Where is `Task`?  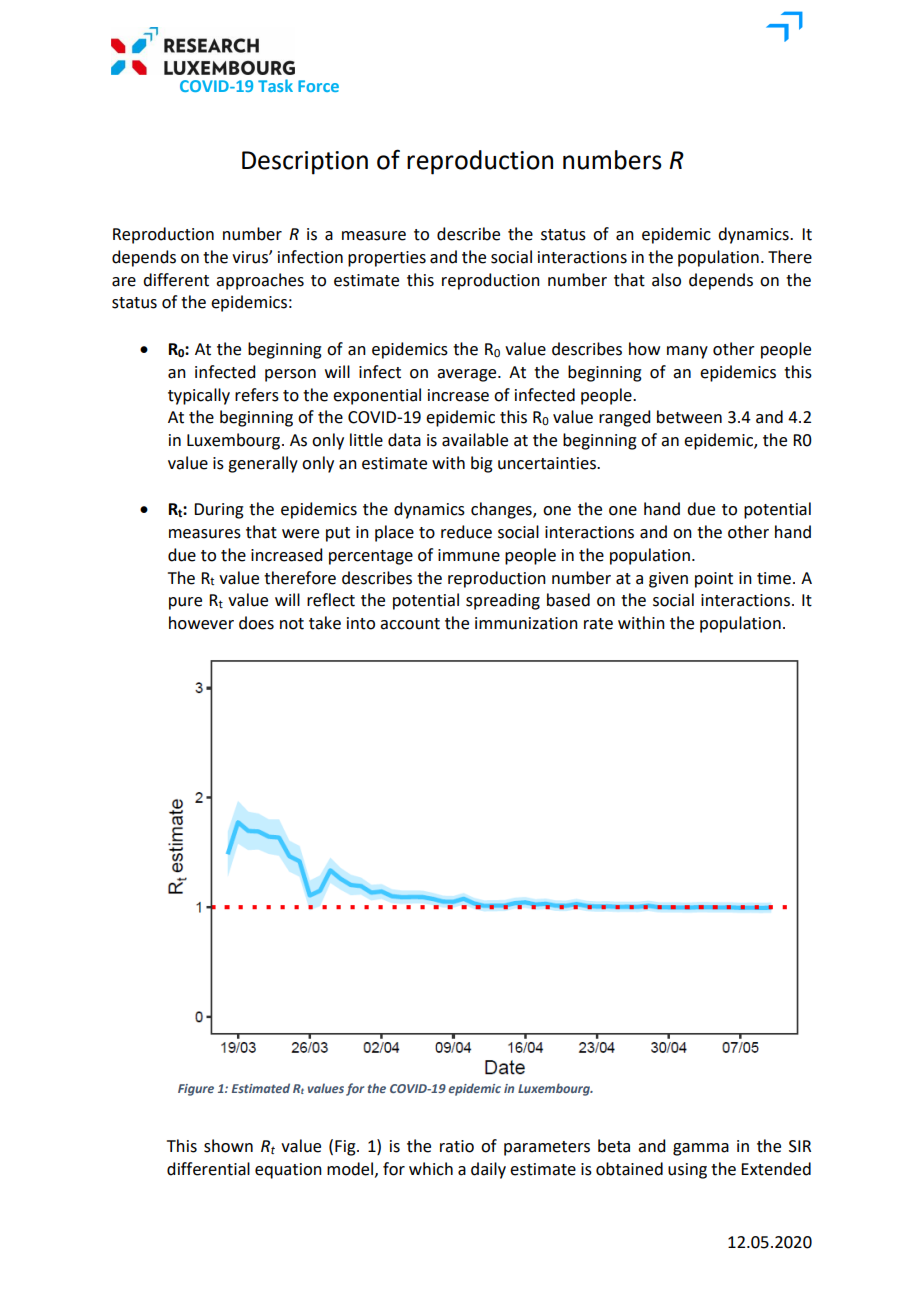 Task is located at coordinates (275, 85).
